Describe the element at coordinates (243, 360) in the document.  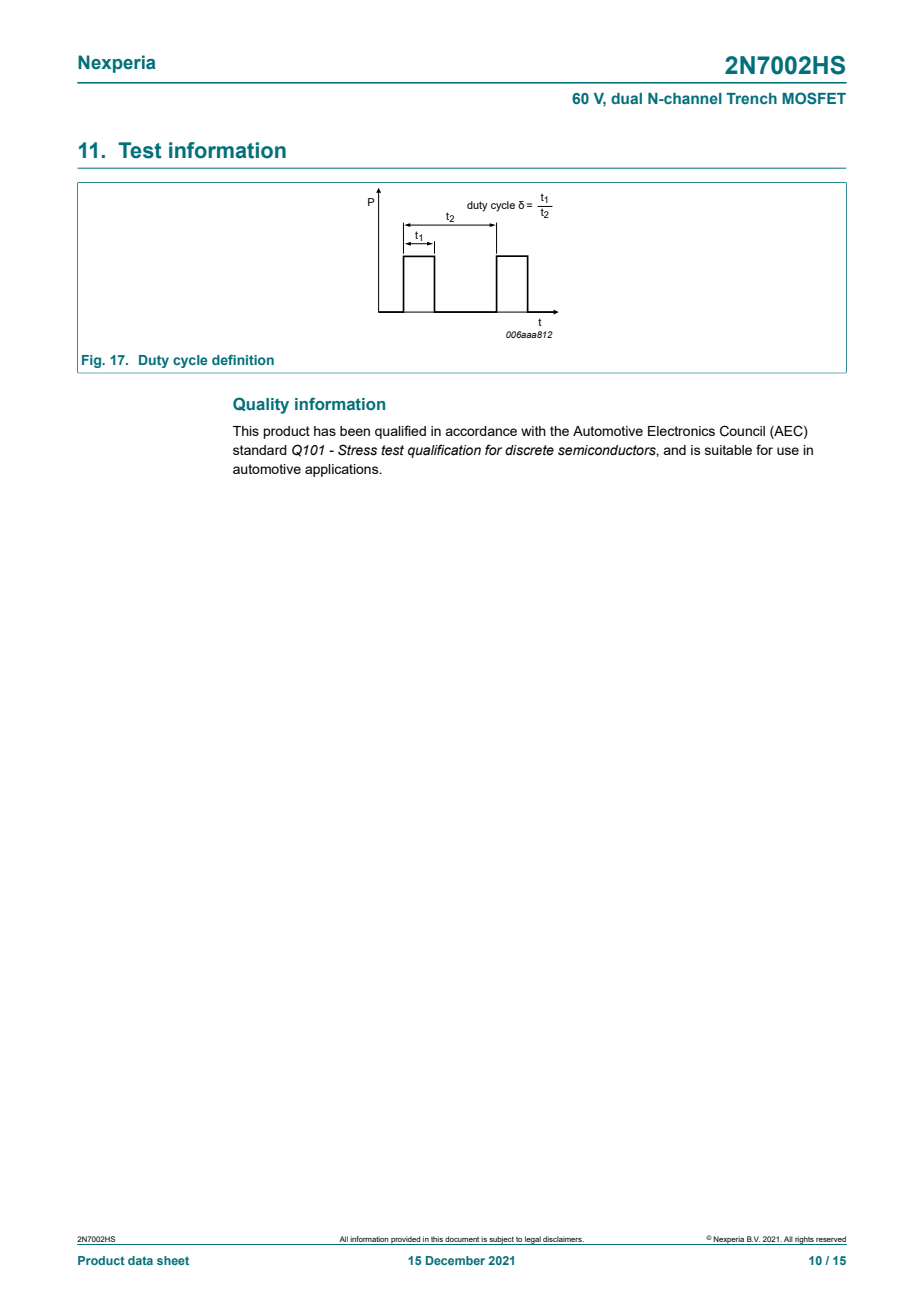
I see `definition` at that location.
